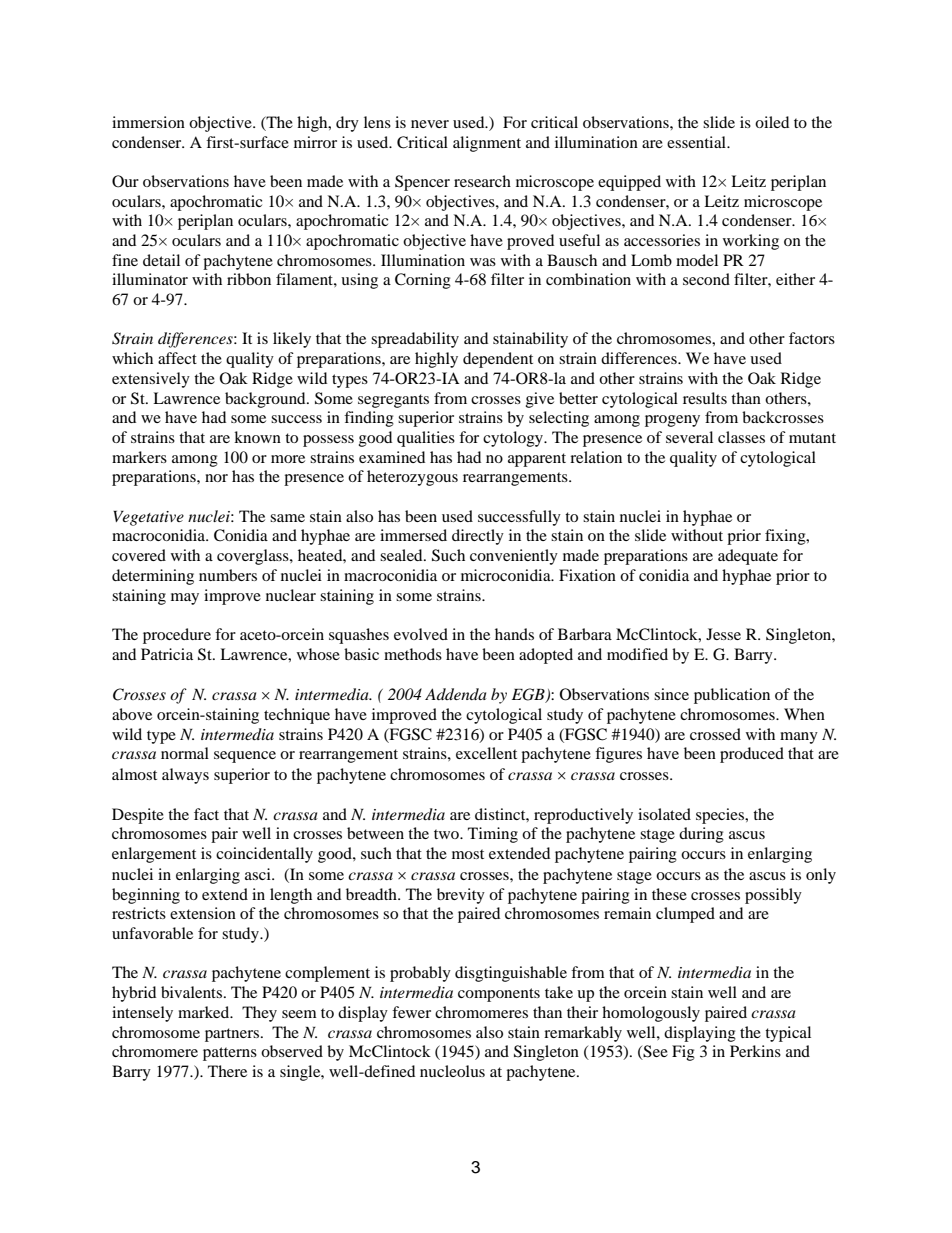  I want to click on partners, so click(233, 1035).
